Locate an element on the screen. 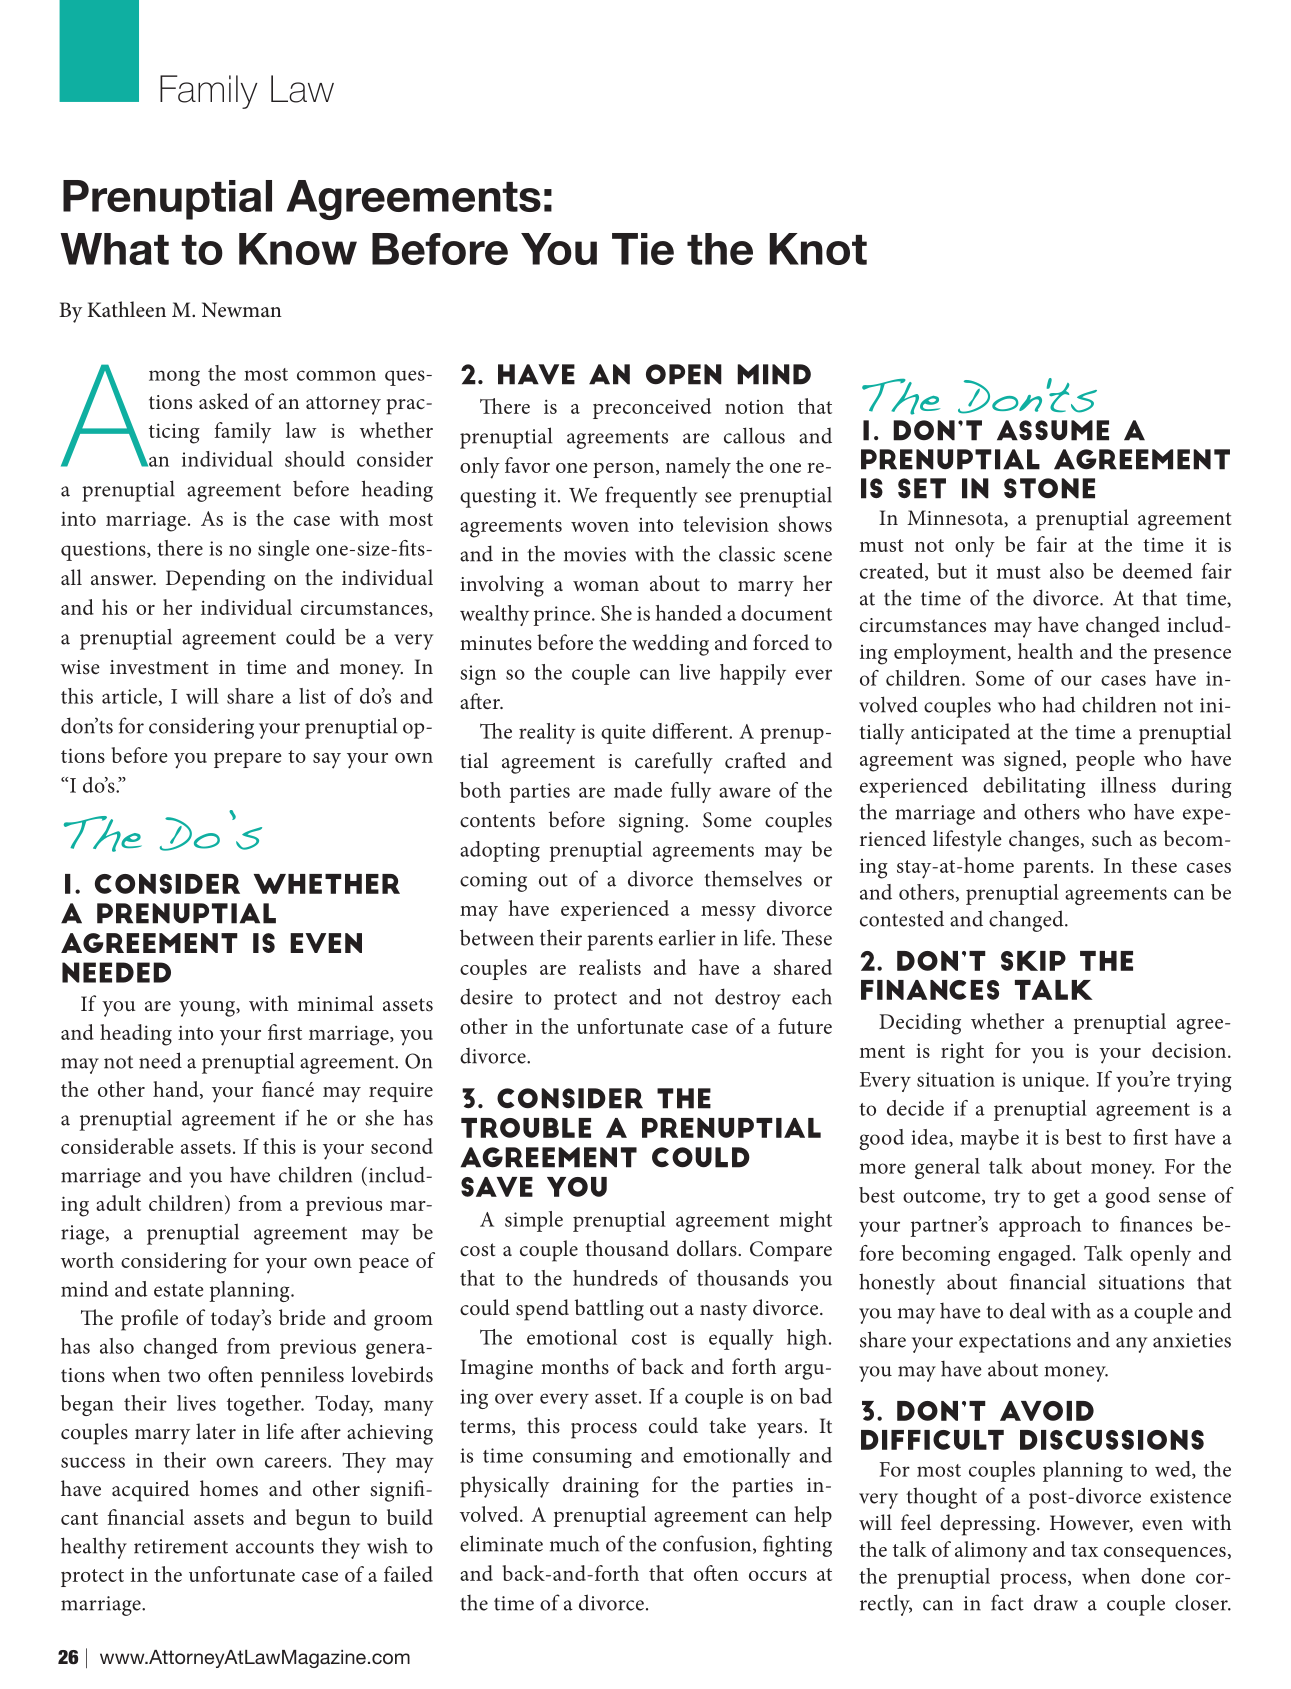  tax is located at coordinates (1084, 1550).
